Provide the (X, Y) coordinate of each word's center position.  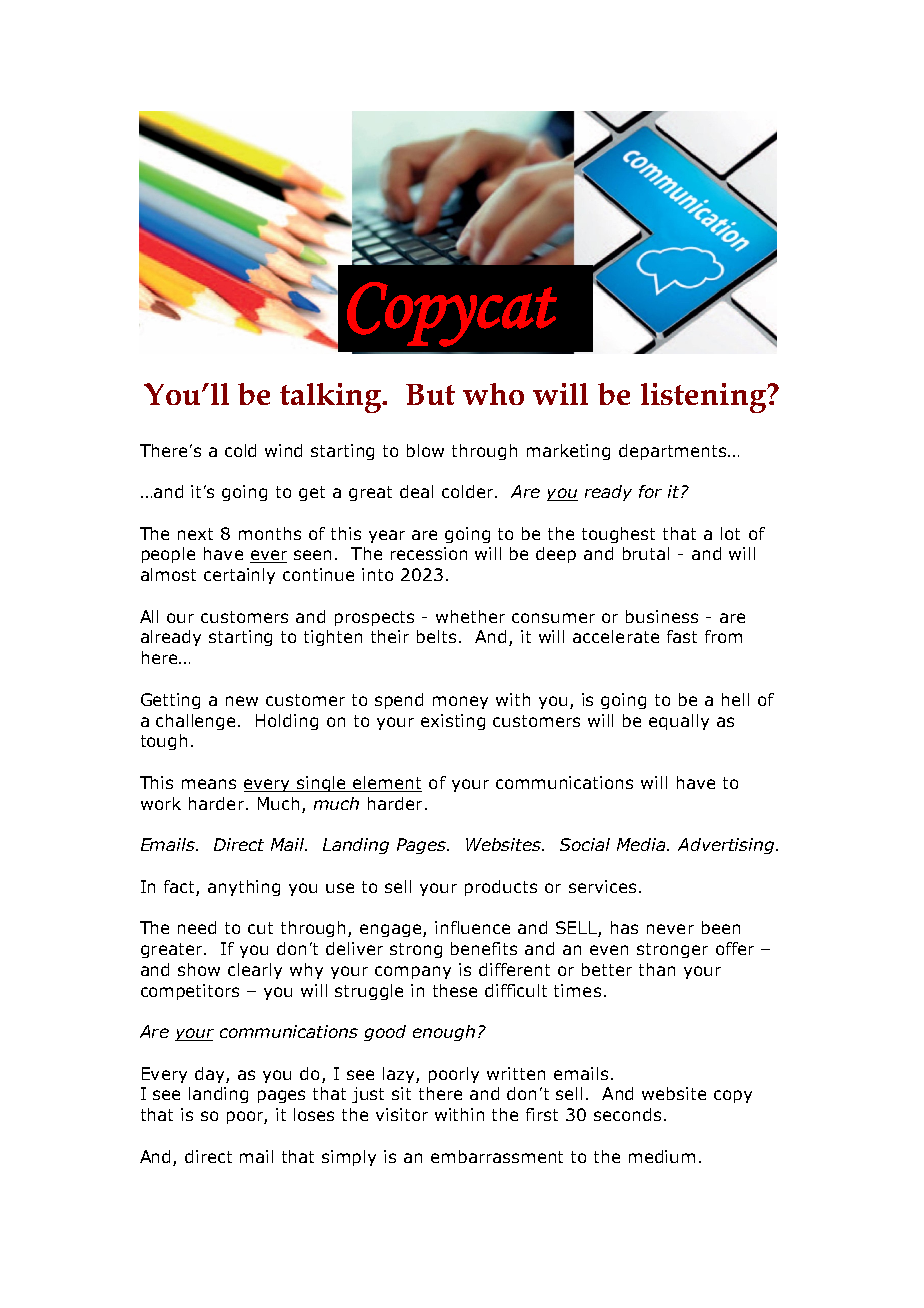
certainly (239, 576)
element (386, 784)
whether (470, 616)
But (430, 394)
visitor (402, 1114)
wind (283, 450)
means (209, 784)
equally (679, 722)
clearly (255, 971)
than (657, 969)
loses (314, 1114)
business (662, 616)
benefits (484, 948)
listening (705, 398)
